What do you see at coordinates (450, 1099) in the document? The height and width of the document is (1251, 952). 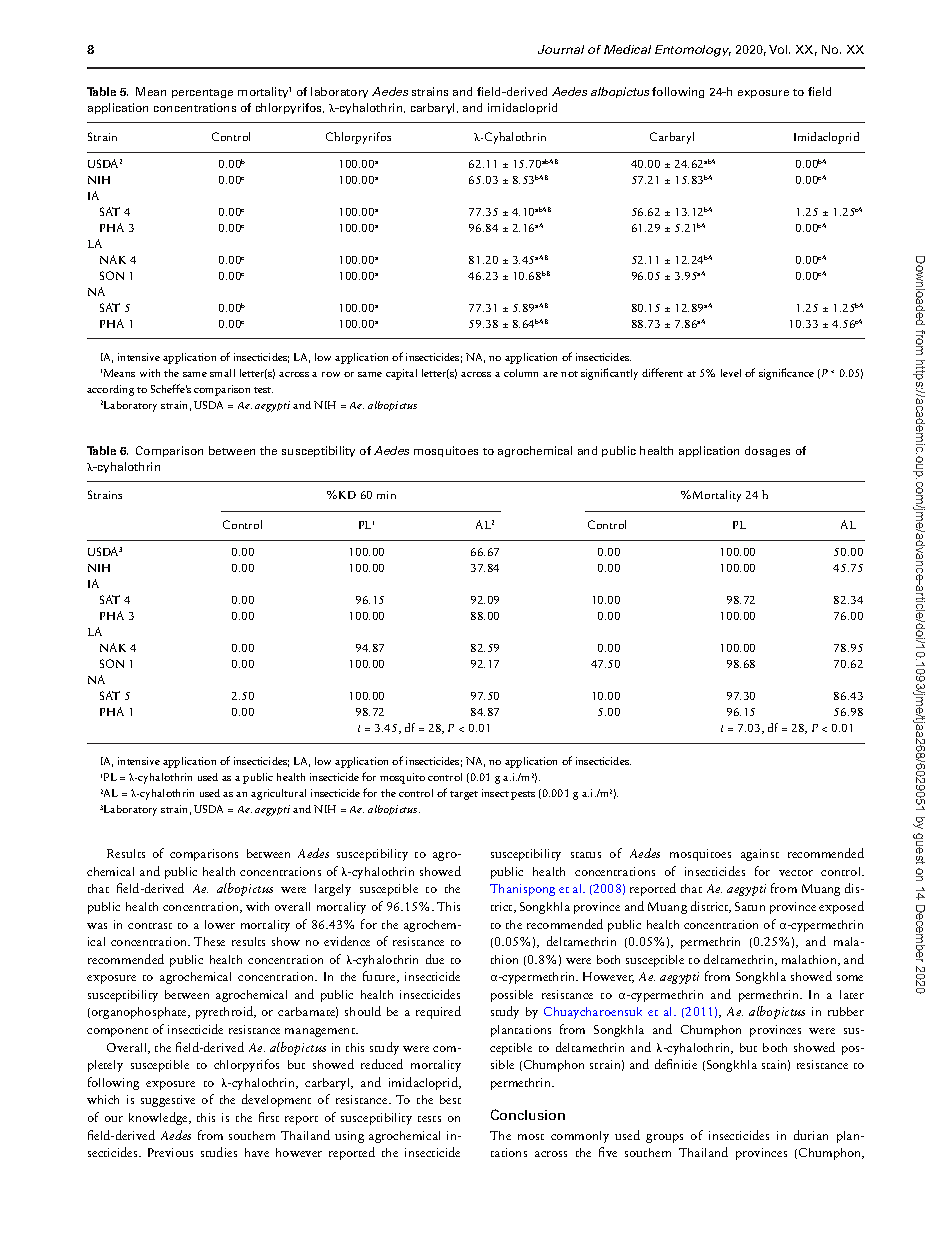 I see `best` at bounding box center [450, 1099].
